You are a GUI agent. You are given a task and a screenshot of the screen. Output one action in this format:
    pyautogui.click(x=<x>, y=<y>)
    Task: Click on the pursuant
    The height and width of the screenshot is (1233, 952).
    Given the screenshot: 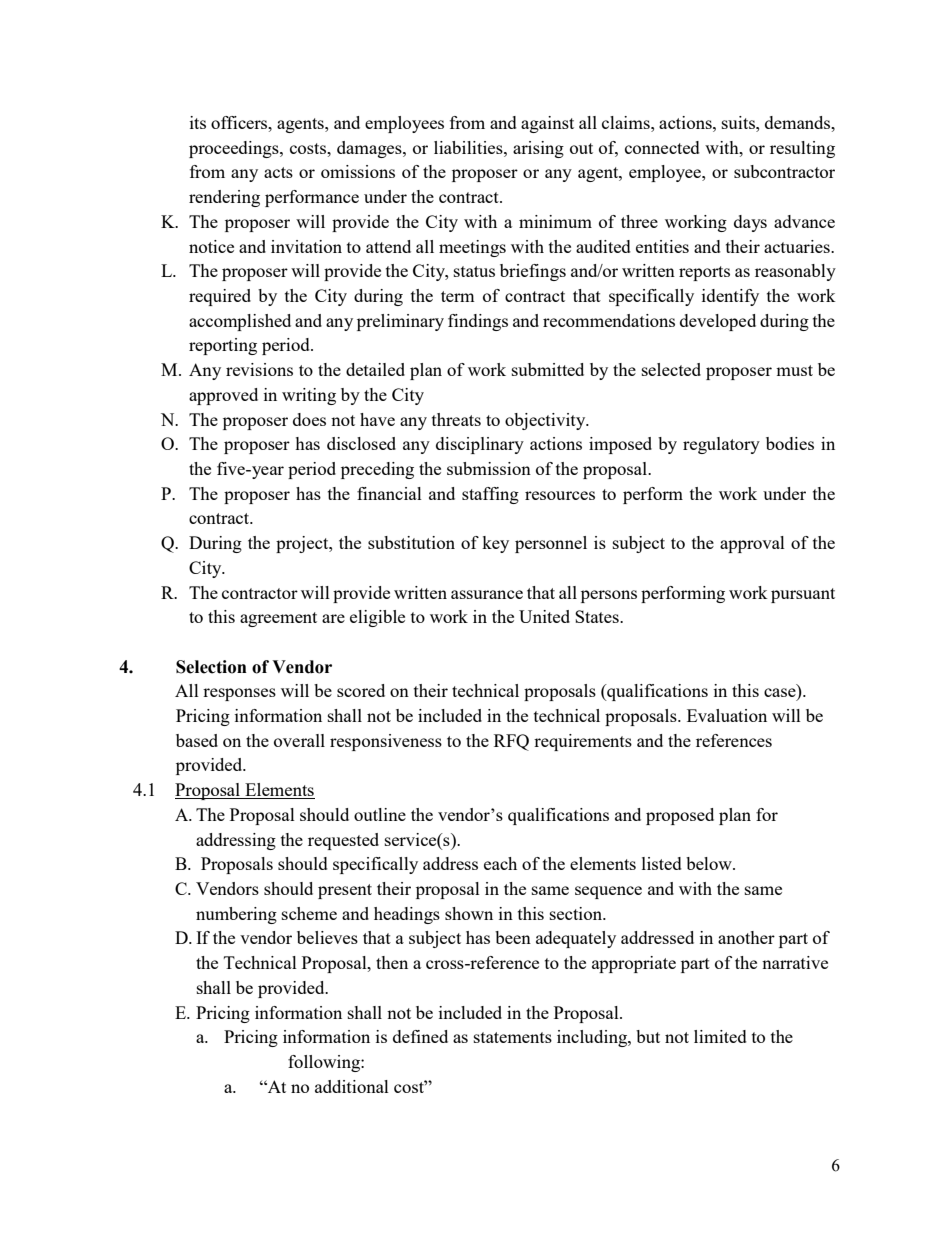 What is the action you would take?
    pyautogui.click(x=803, y=595)
